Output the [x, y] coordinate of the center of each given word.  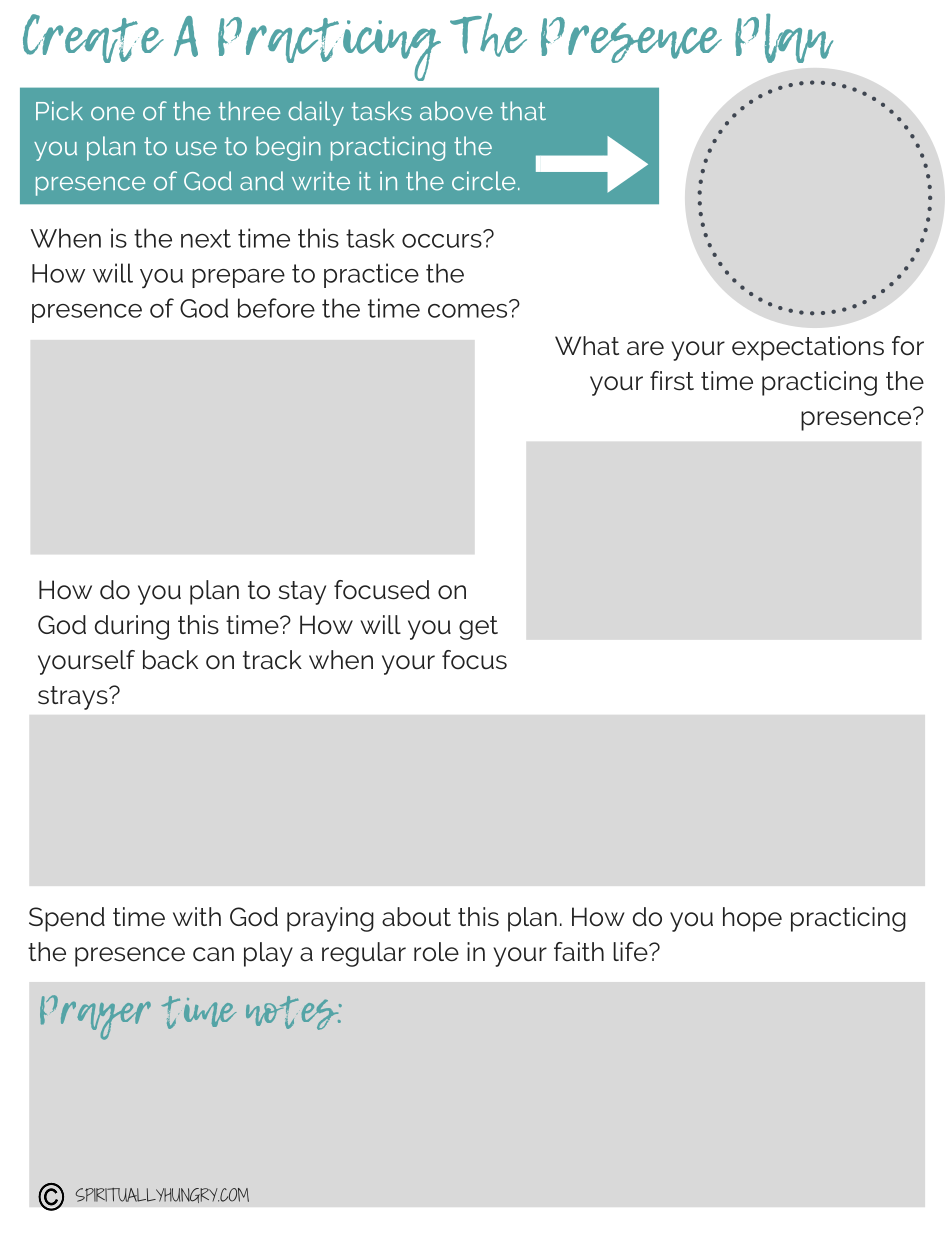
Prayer [95, 1017]
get [478, 628]
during [132, 627]
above [456, 111]
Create [93, 38]
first [672, 381]
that [523, 111]
